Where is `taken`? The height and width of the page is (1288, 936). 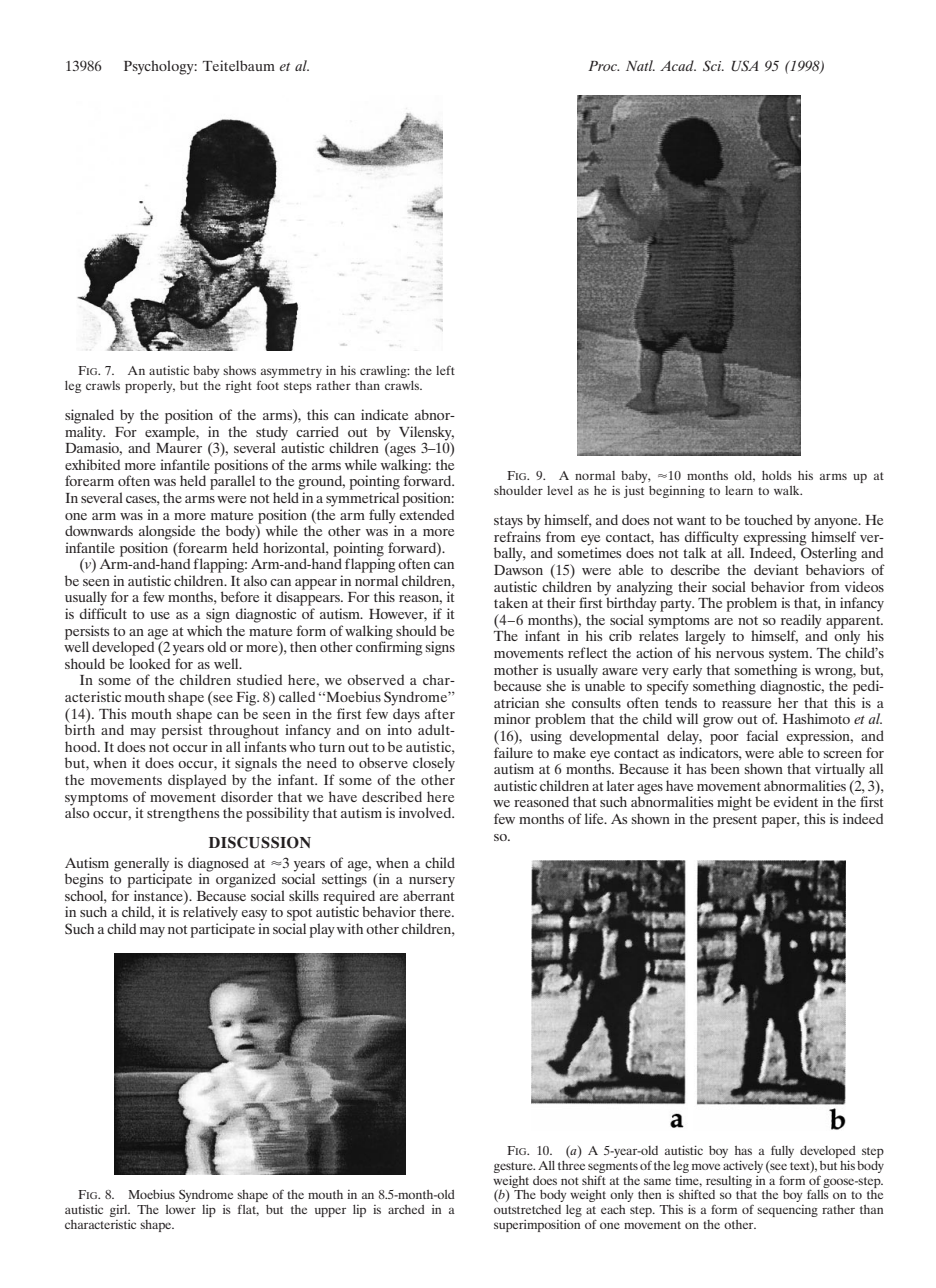 taken is located at coordinates (511, 602).
